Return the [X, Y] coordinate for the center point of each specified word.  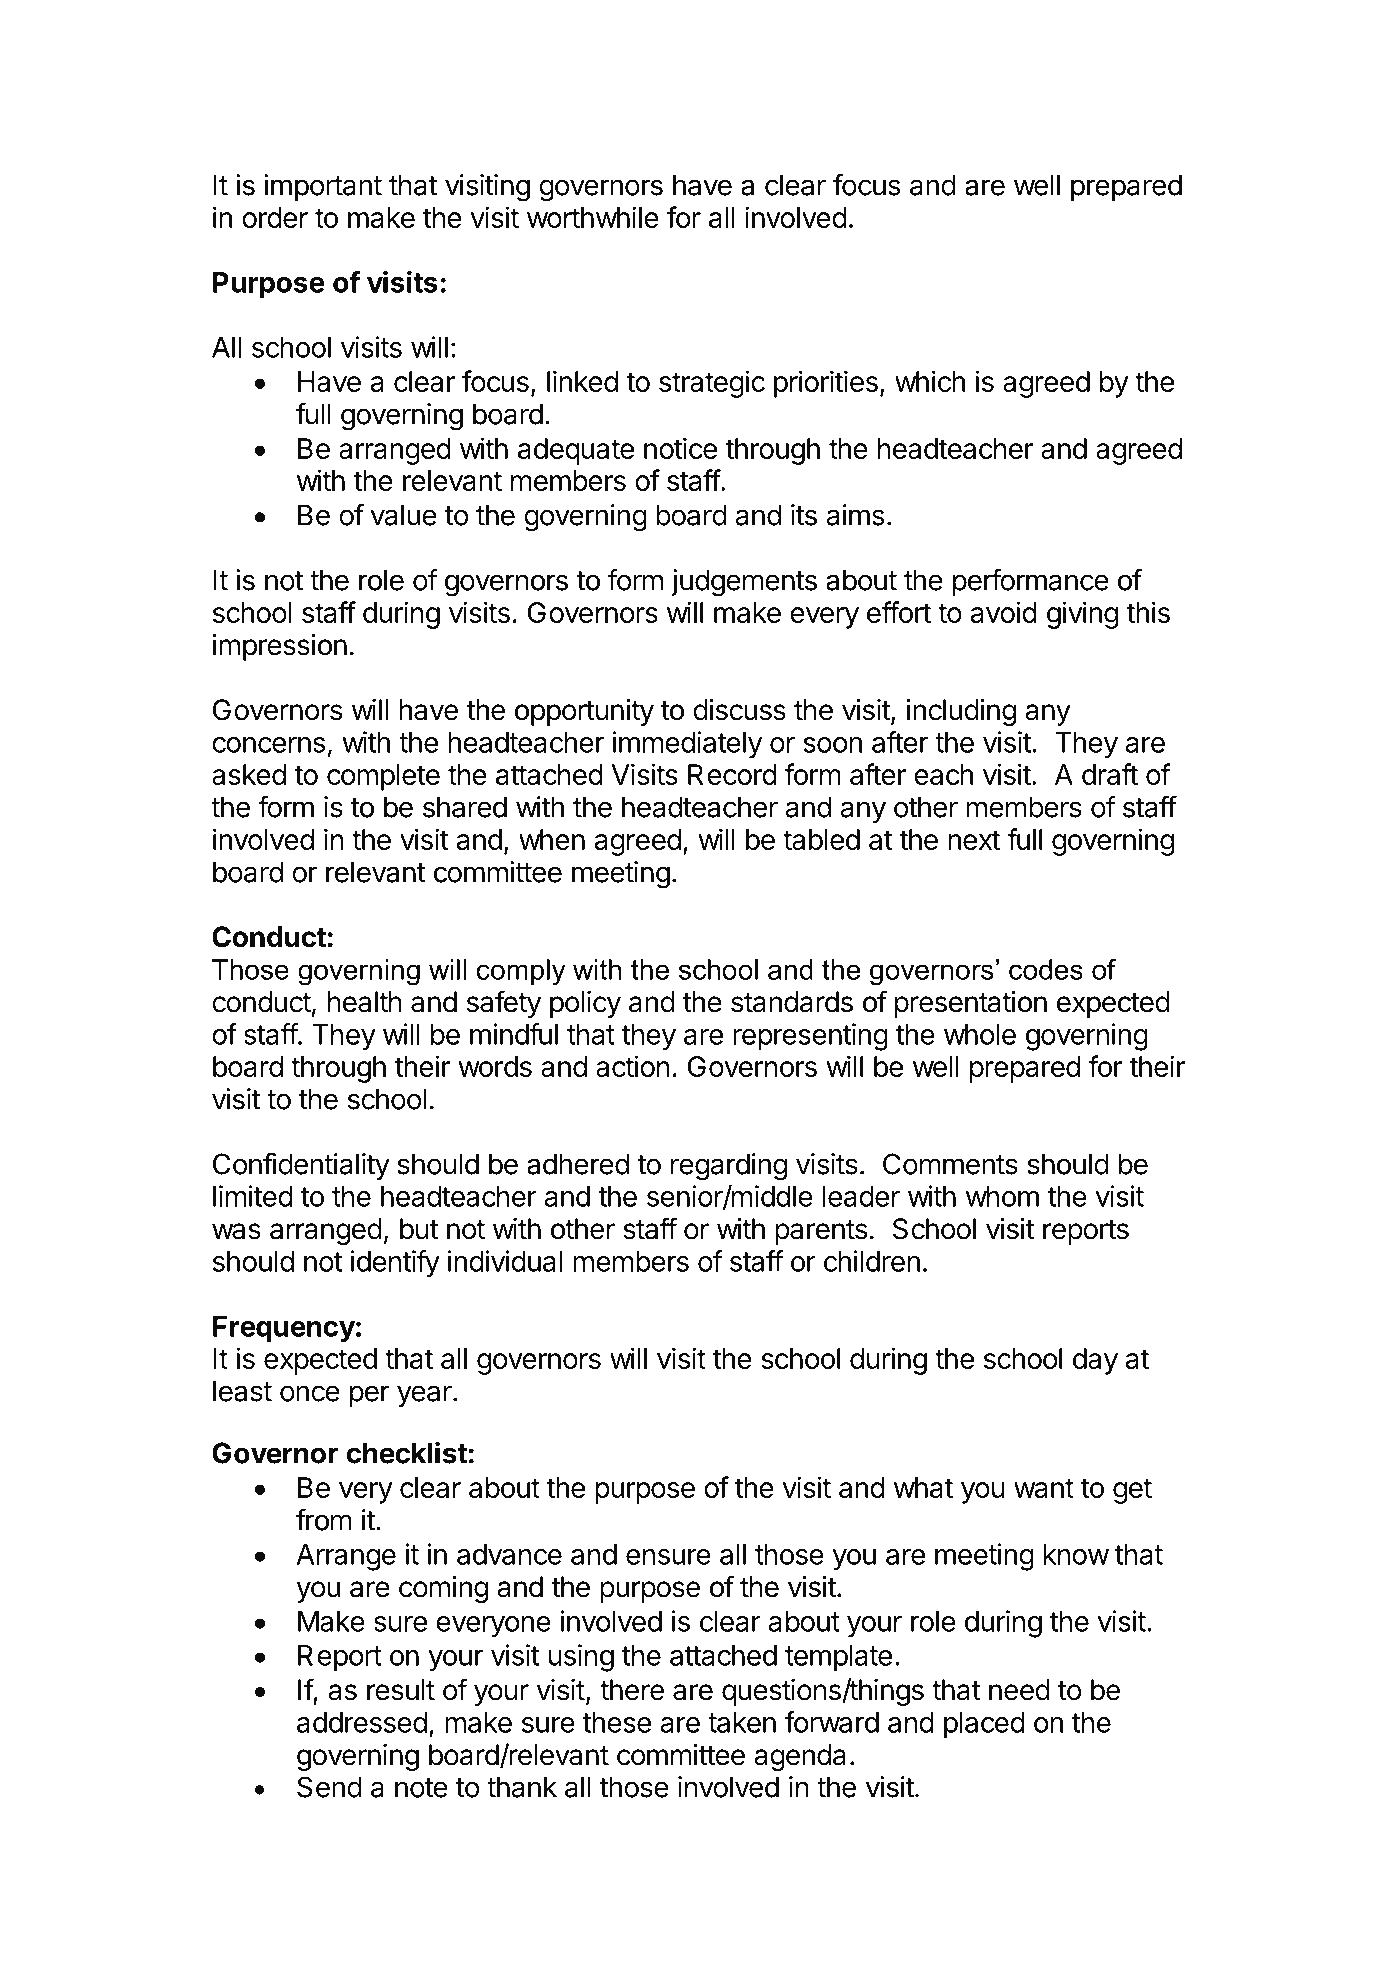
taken [742, 1722]
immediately [687, 745]
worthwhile [593, 217]
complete [383, 777]
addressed [362, 1722]
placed [984, 1725]
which [930, 381]
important [323, 187]
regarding [729, 1167]
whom [1002, 1196]
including [961, 712]
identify [395, 1264]
